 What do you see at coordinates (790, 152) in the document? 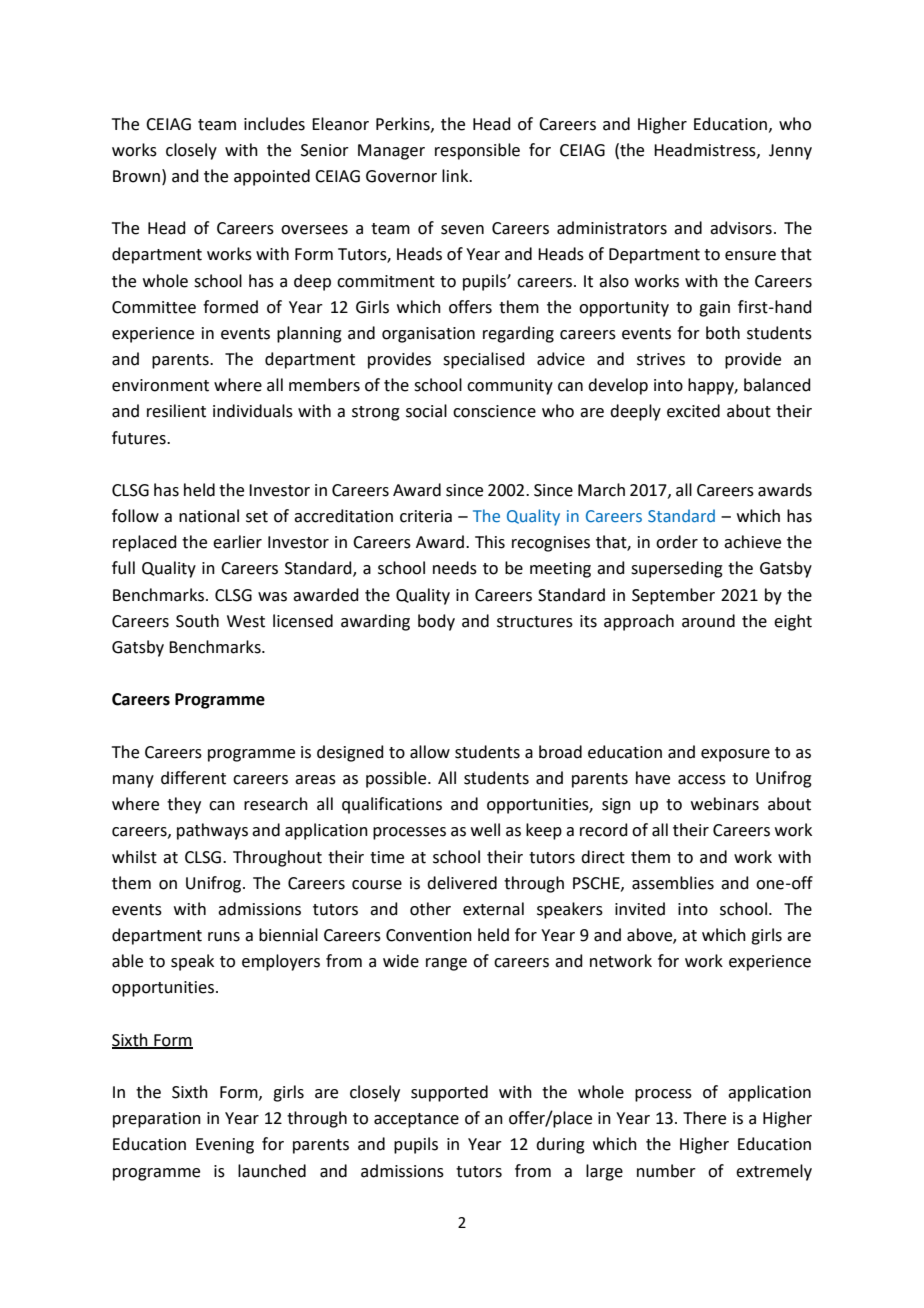
I see `Jenny` at bounding box center [790, 152].
